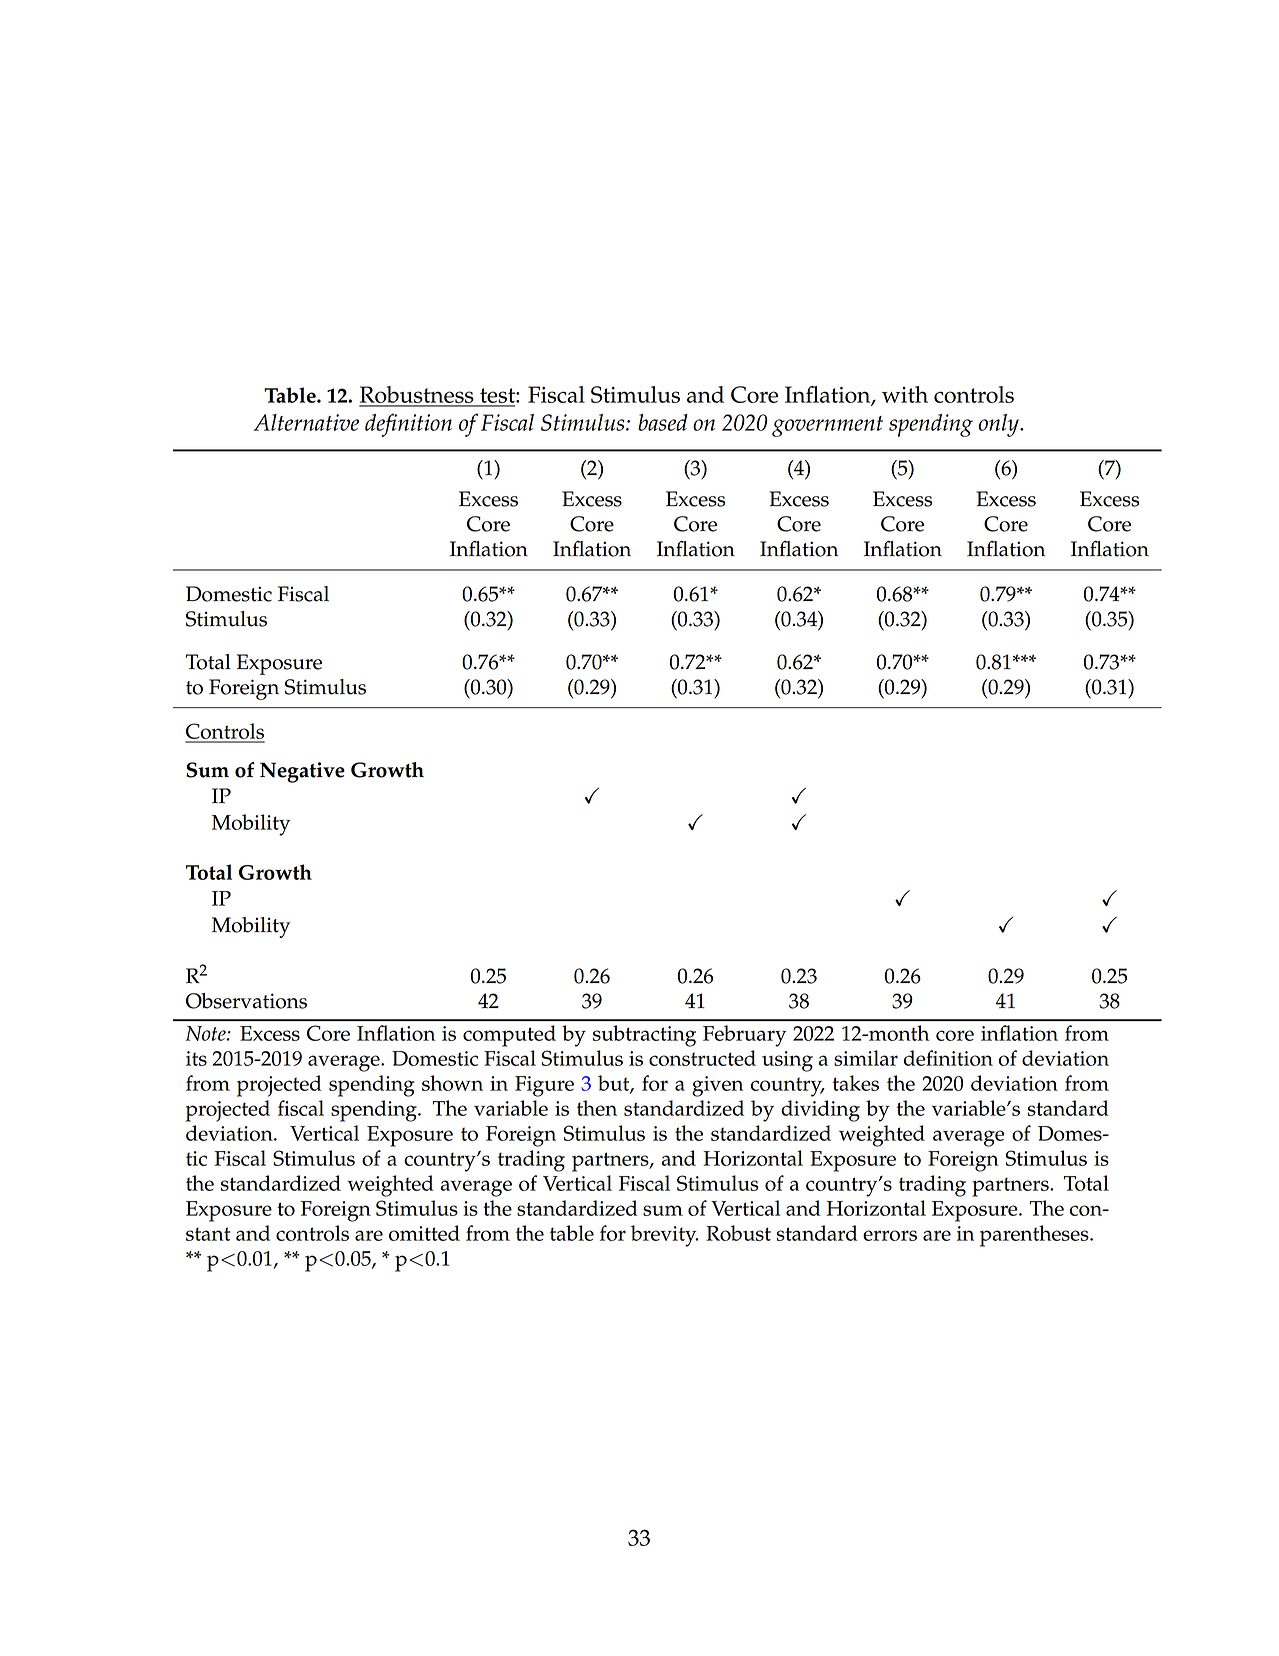 Image resolution: width=1279 pixels, height=1656 pixels. Describe the element at coordinates (424, 1233) in the screenshot. I see `omitted` at that location.
